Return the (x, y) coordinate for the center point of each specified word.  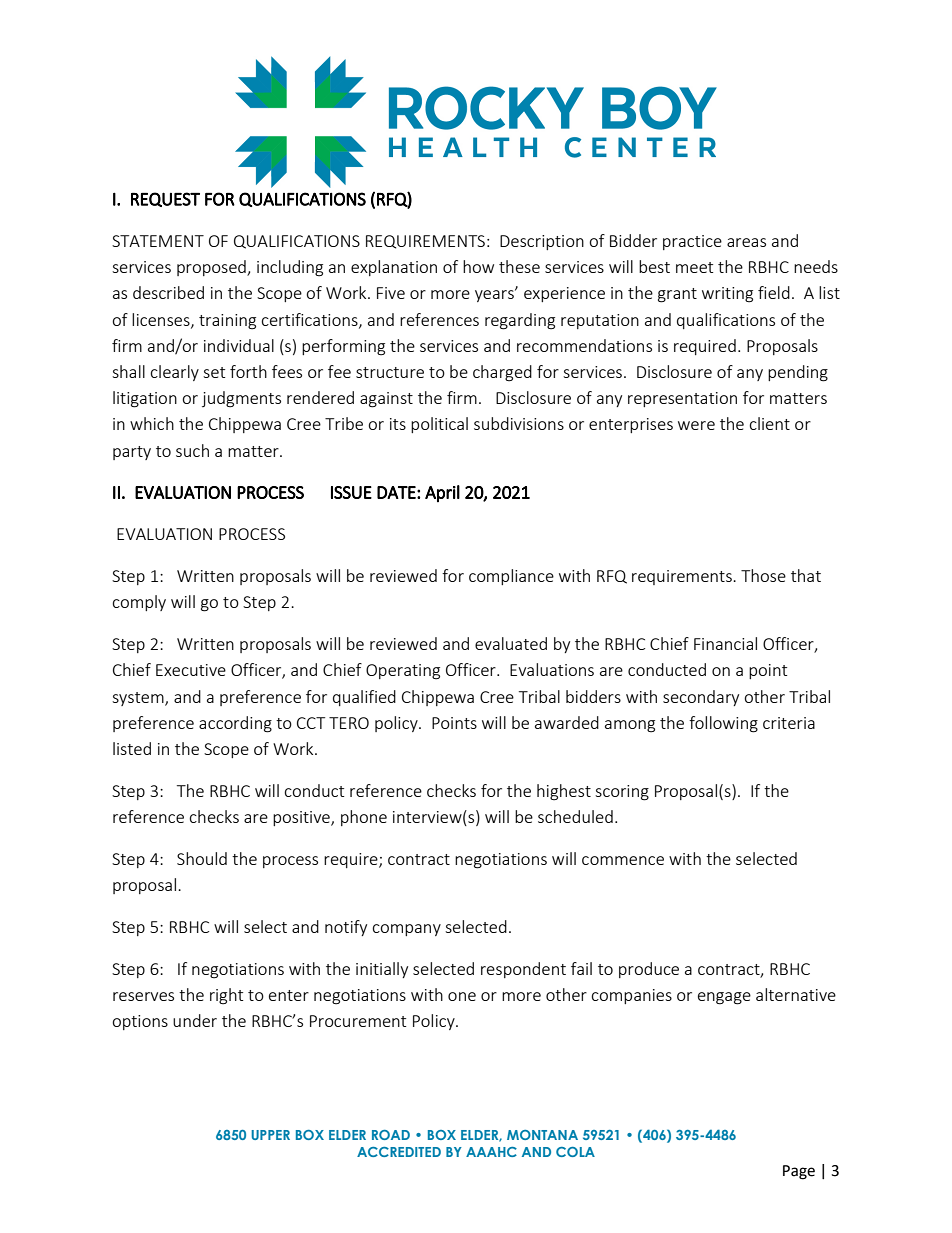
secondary (701, 698)
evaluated (511, 643)
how (478, 266)
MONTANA (542, 1135)
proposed (212, 268)
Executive (191, 670)
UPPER (270, 1135)
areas (746, 242)
